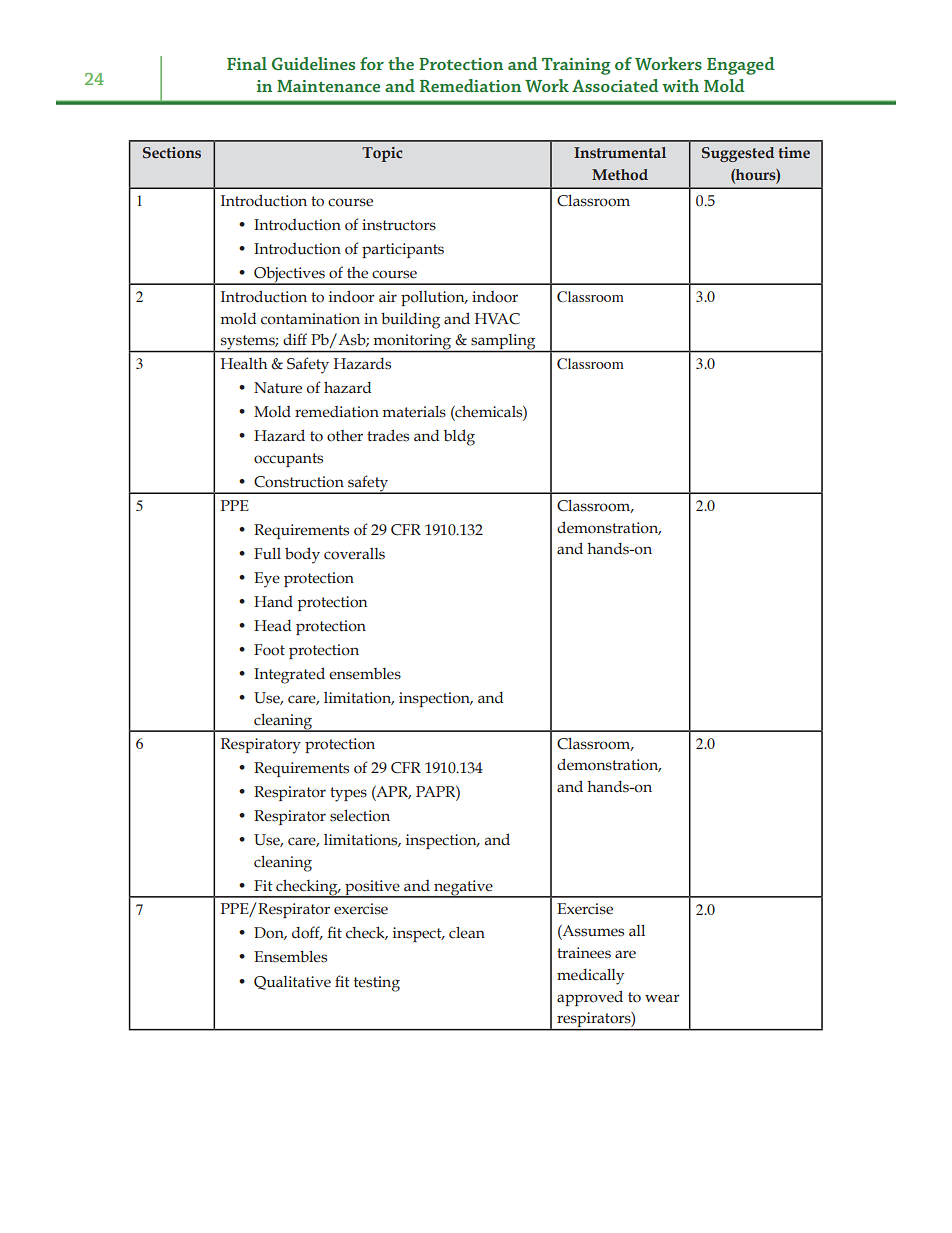  I want to click on Health, so click(244, 363).
